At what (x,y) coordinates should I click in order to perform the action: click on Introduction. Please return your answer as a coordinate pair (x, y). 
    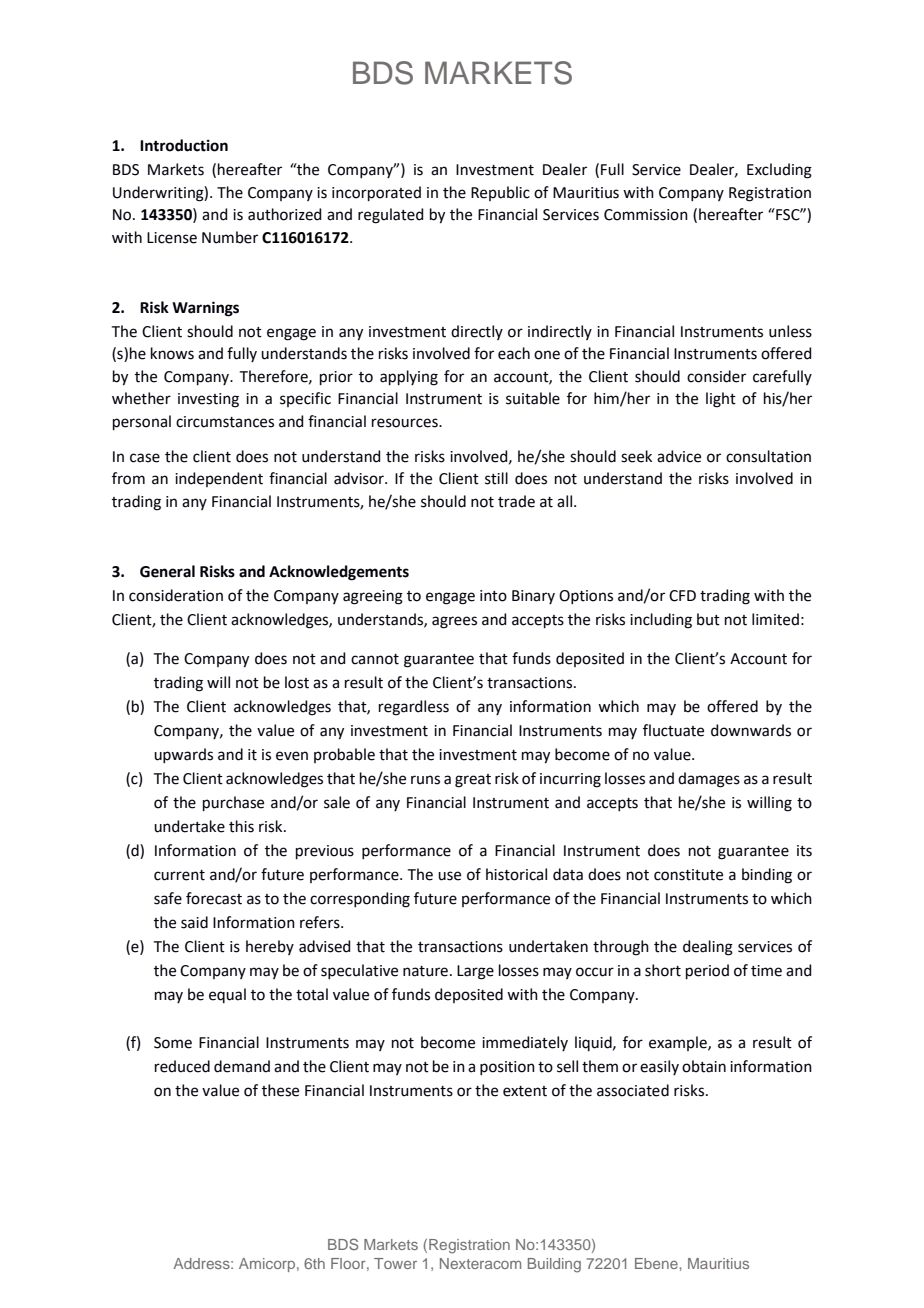
    Looking at the image, I should click on (184, 145).
